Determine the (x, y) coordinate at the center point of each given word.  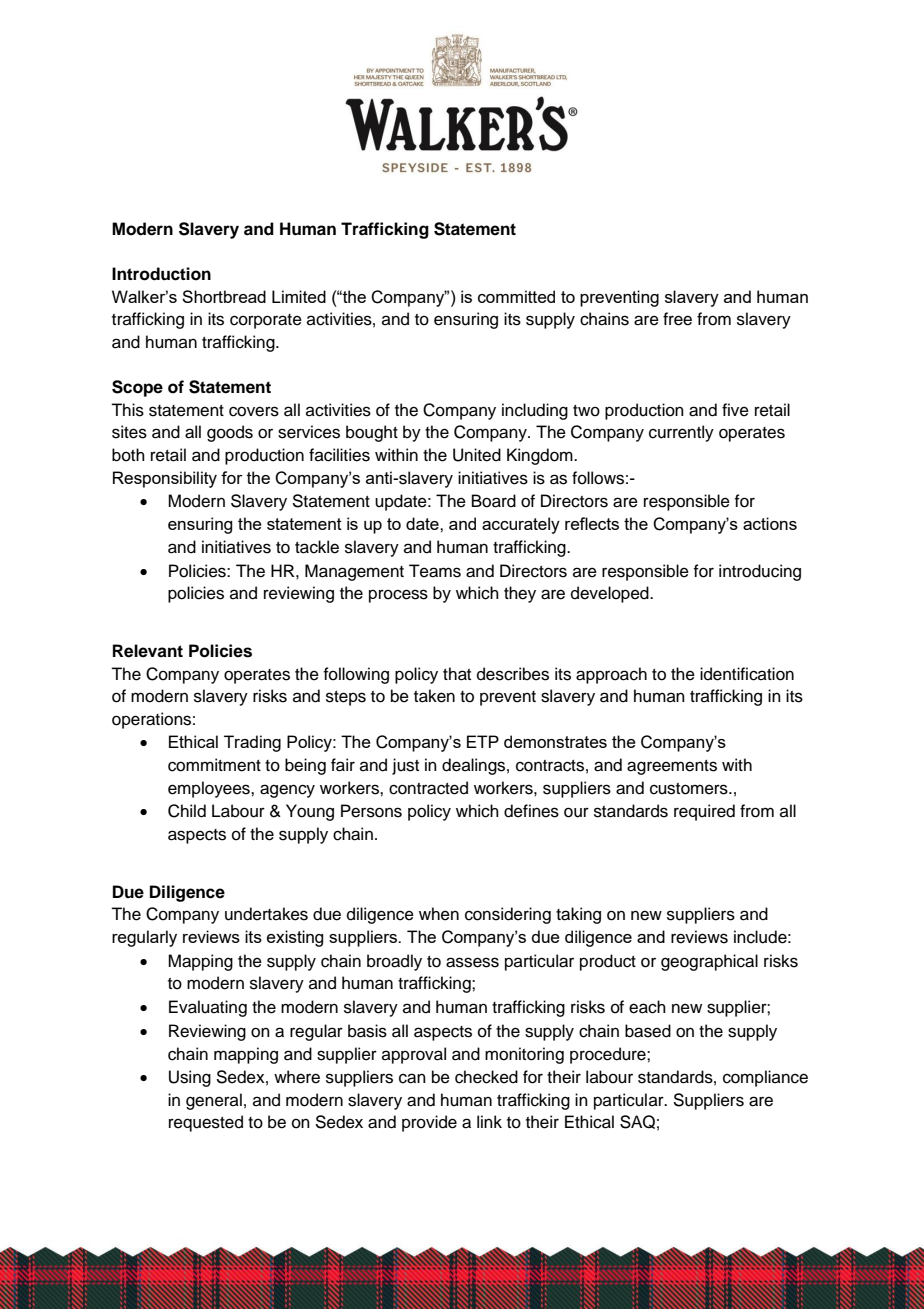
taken (434, 696)
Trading (252, 743)
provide (429, 1123)
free (677, 319)
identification (747, 674)
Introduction (161, 274)
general (214, 1101)
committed (516, 296)
